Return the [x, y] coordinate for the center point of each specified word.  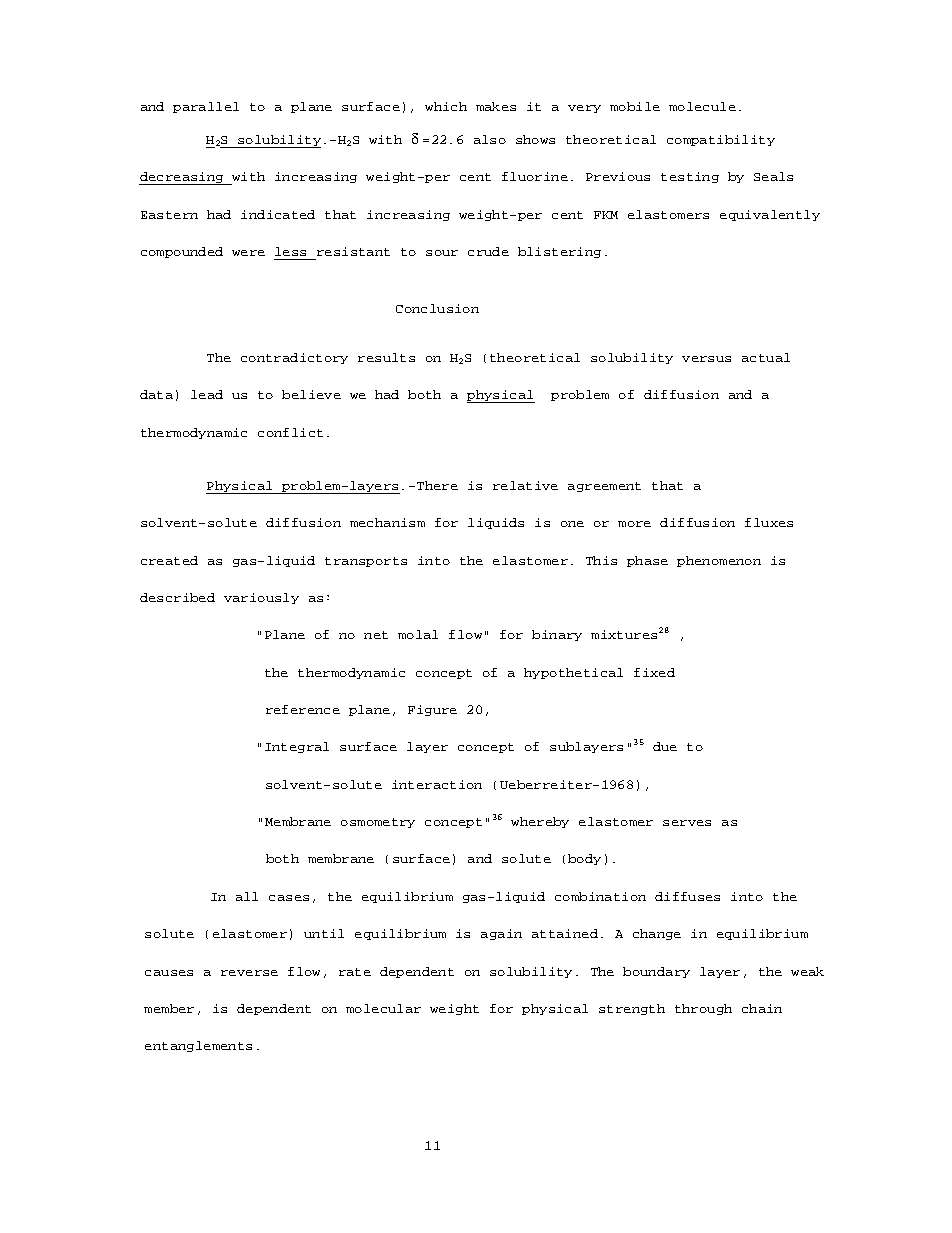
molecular [383, 1008]
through [703, 1009]
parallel [206, 107]
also [490, 139]
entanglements [198, 1046]
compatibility [721, 140]
